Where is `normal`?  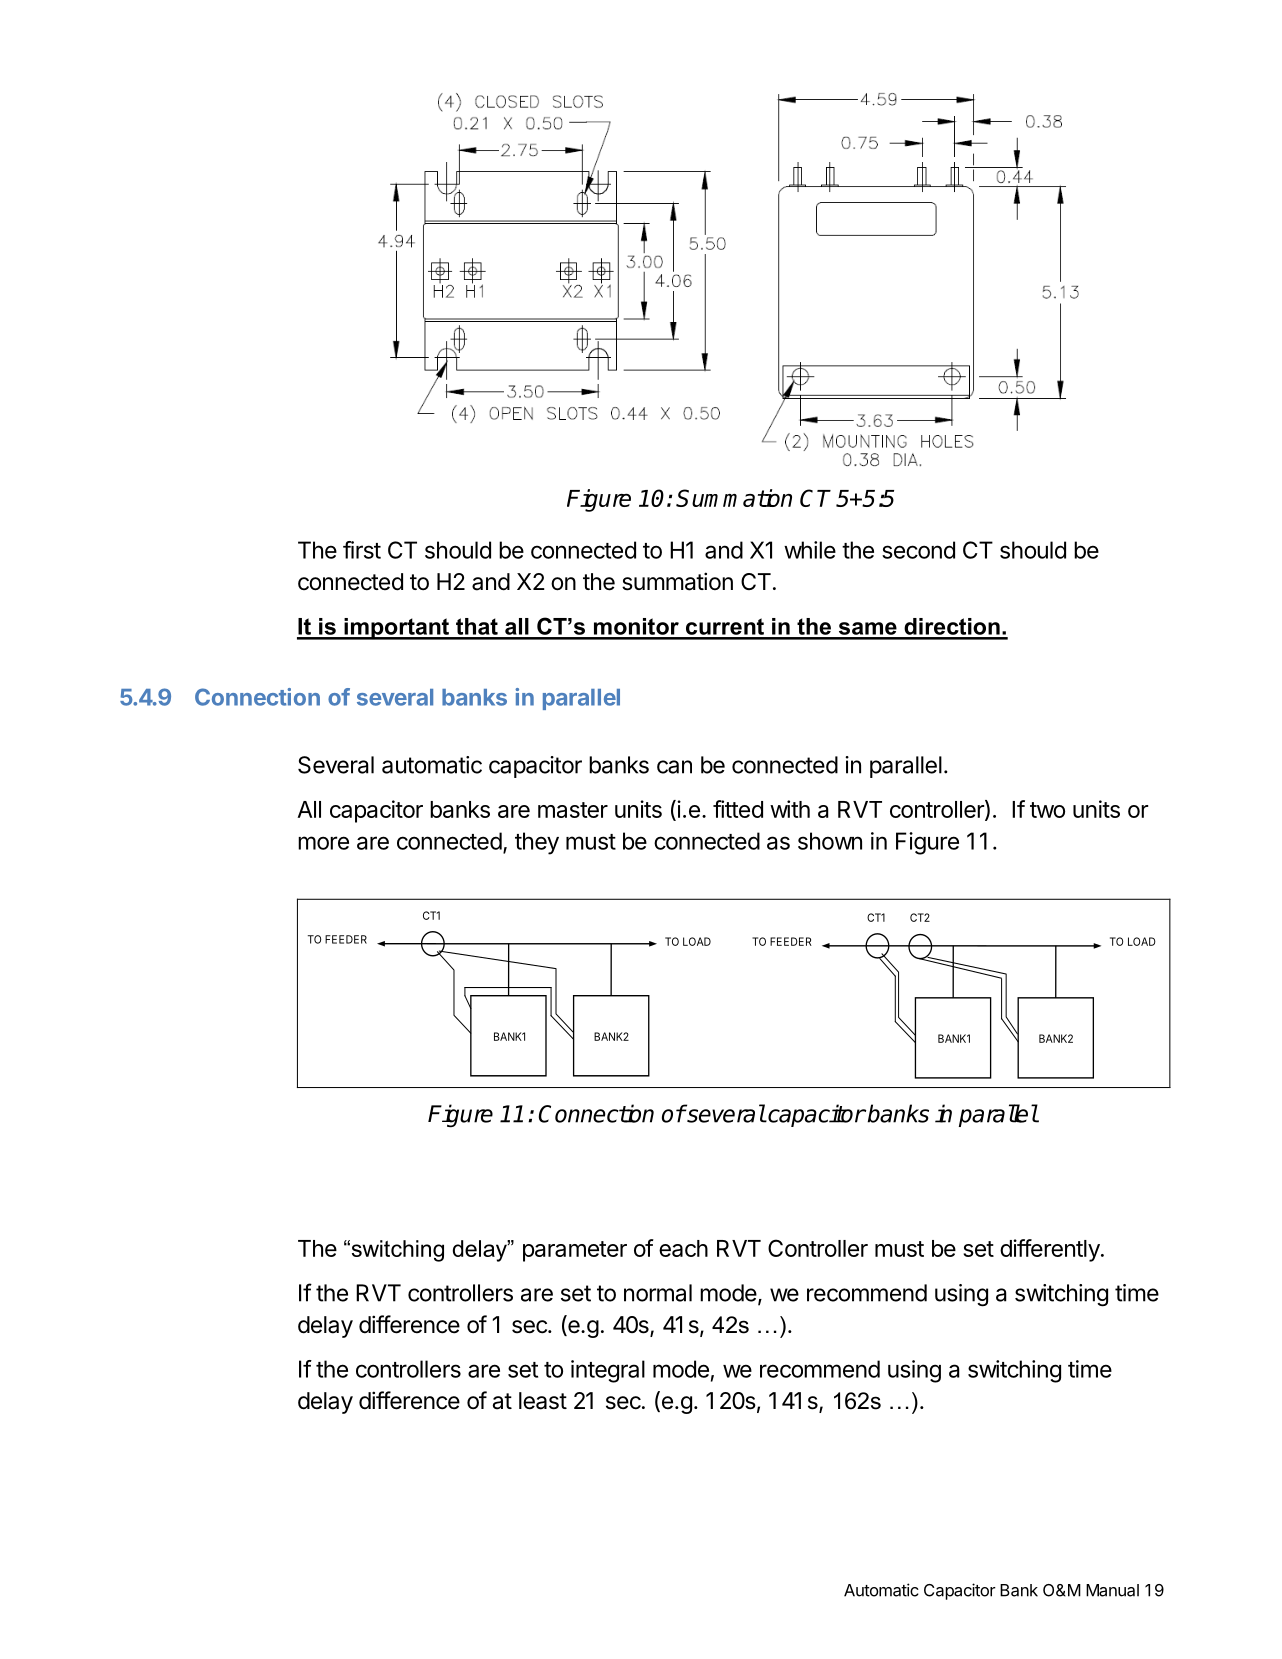 normal is located at coordinates (658, 1293).
